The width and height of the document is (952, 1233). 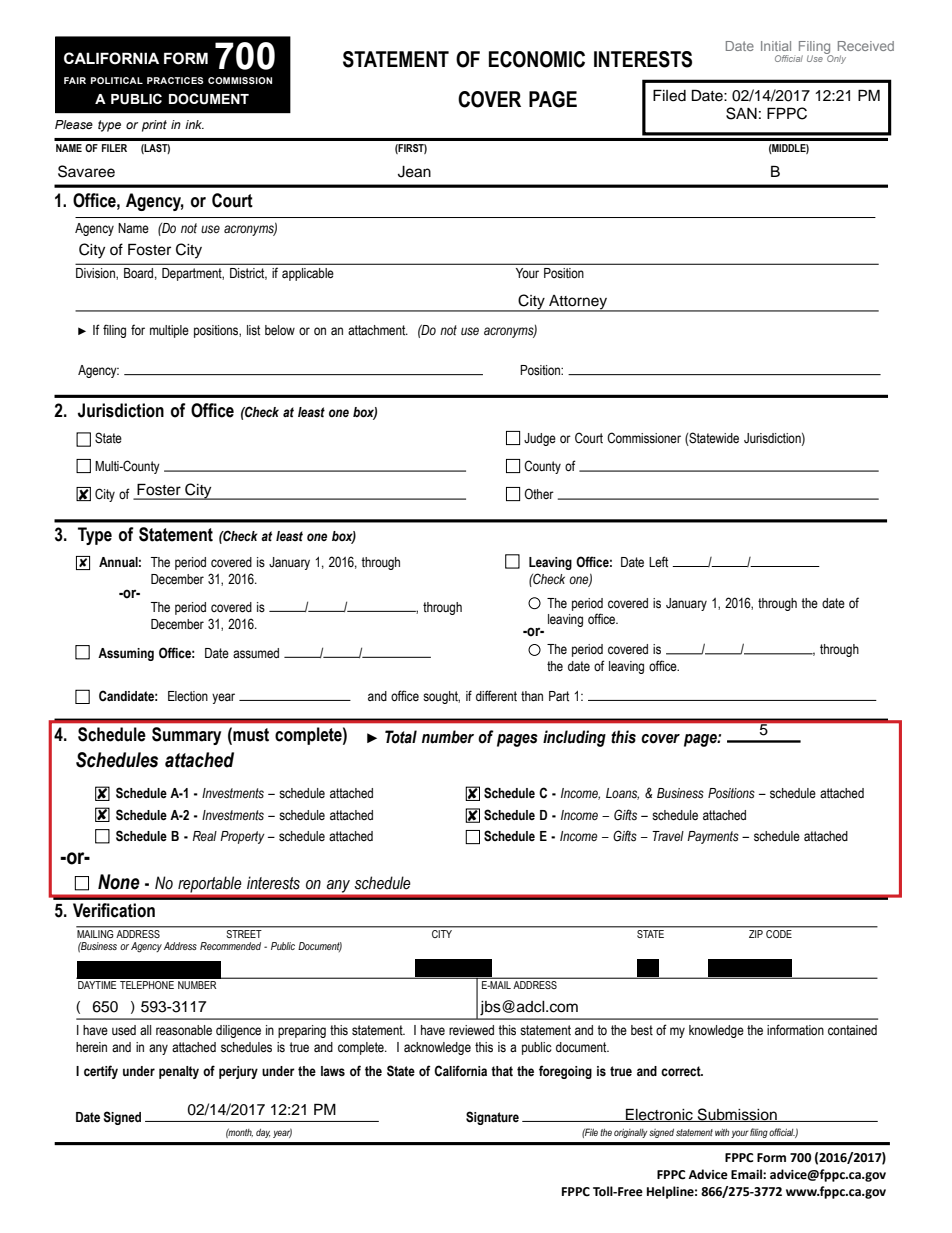 I want to click on Other, so click(x=539, y=494).
